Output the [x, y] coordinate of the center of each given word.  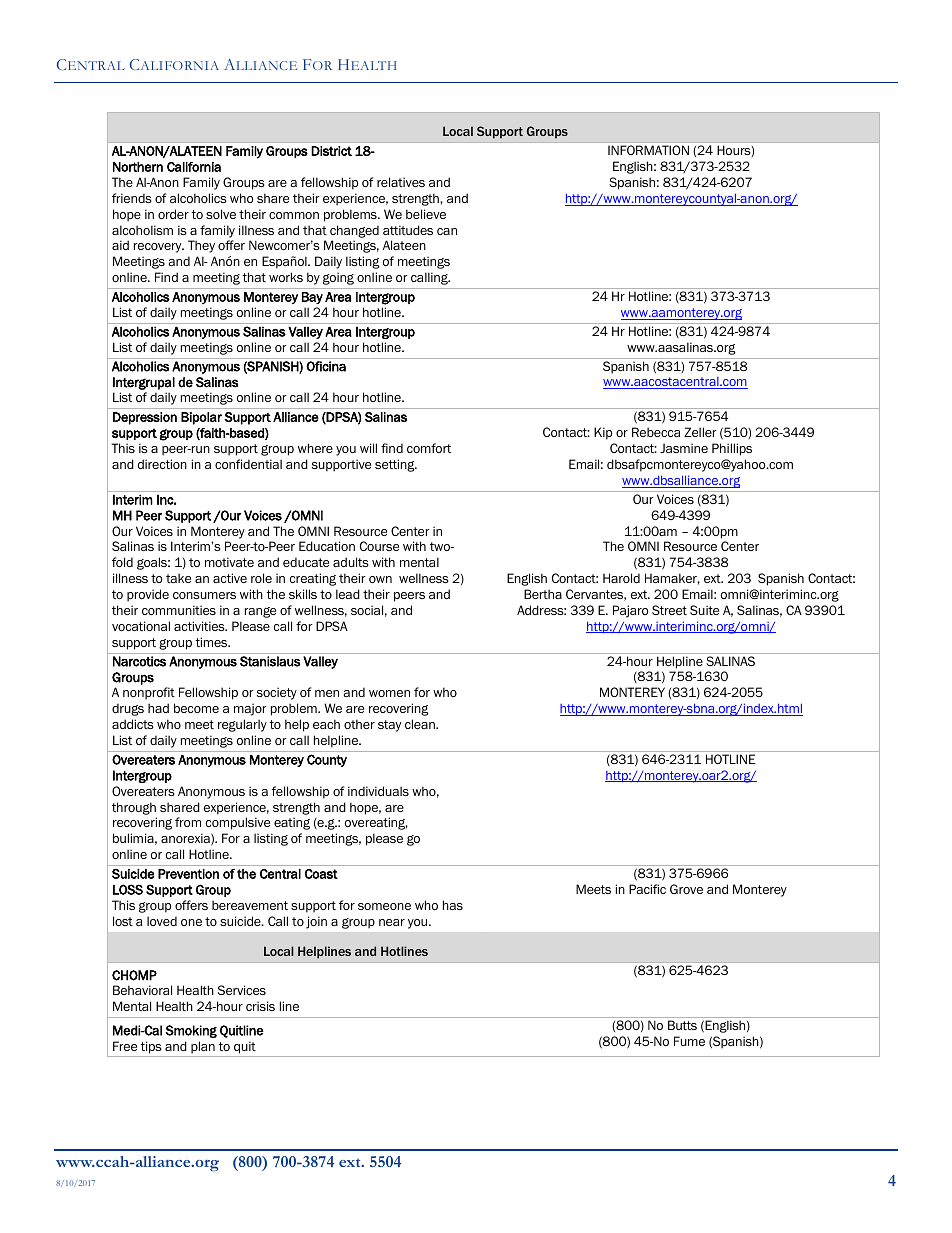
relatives [401, 182]
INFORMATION [648, 150]
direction [162, 464]
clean [421, 724]
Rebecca [656, 432]
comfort [429, 448]
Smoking [191, 1031]
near [392, 922]
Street [669, 610]
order [173, 214]
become [196, 708]
